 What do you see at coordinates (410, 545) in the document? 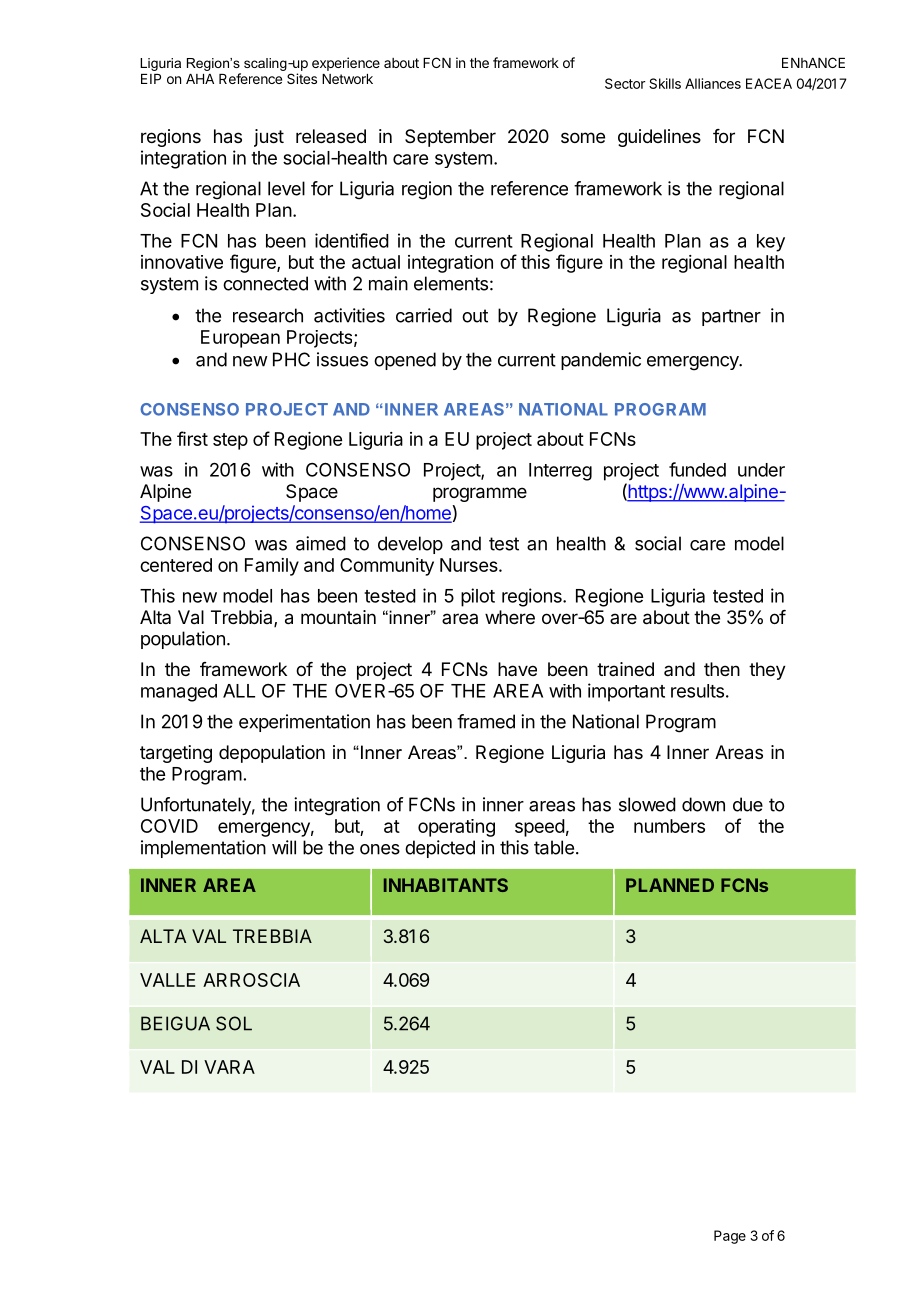
I see `develop` at bounding box center [410, 545].
